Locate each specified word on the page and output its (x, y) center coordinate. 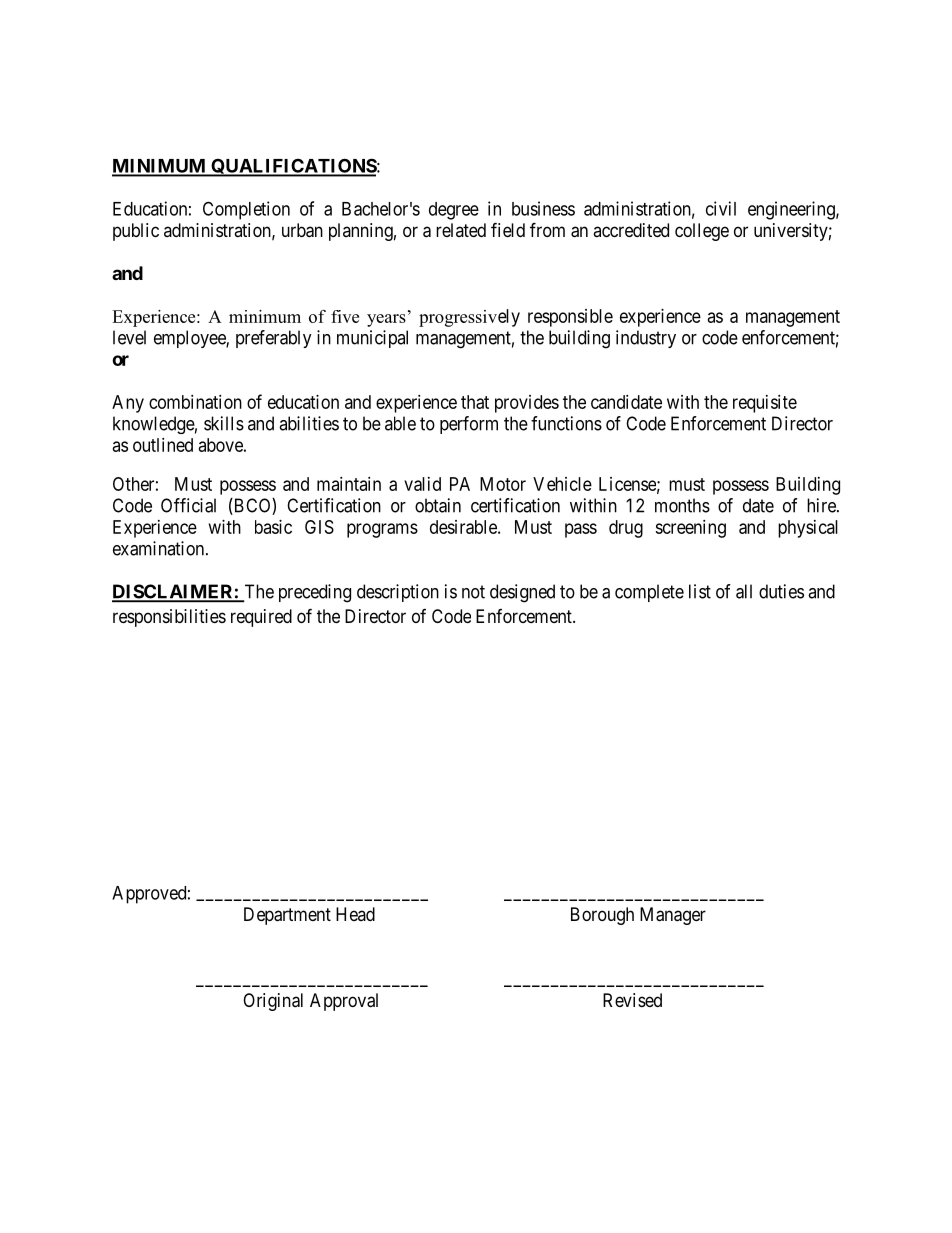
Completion (246, 210)
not (473, 592)
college (702, 232)
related (461, 230)
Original (273, 1002)
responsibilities (169, 618)
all (744, 591)
